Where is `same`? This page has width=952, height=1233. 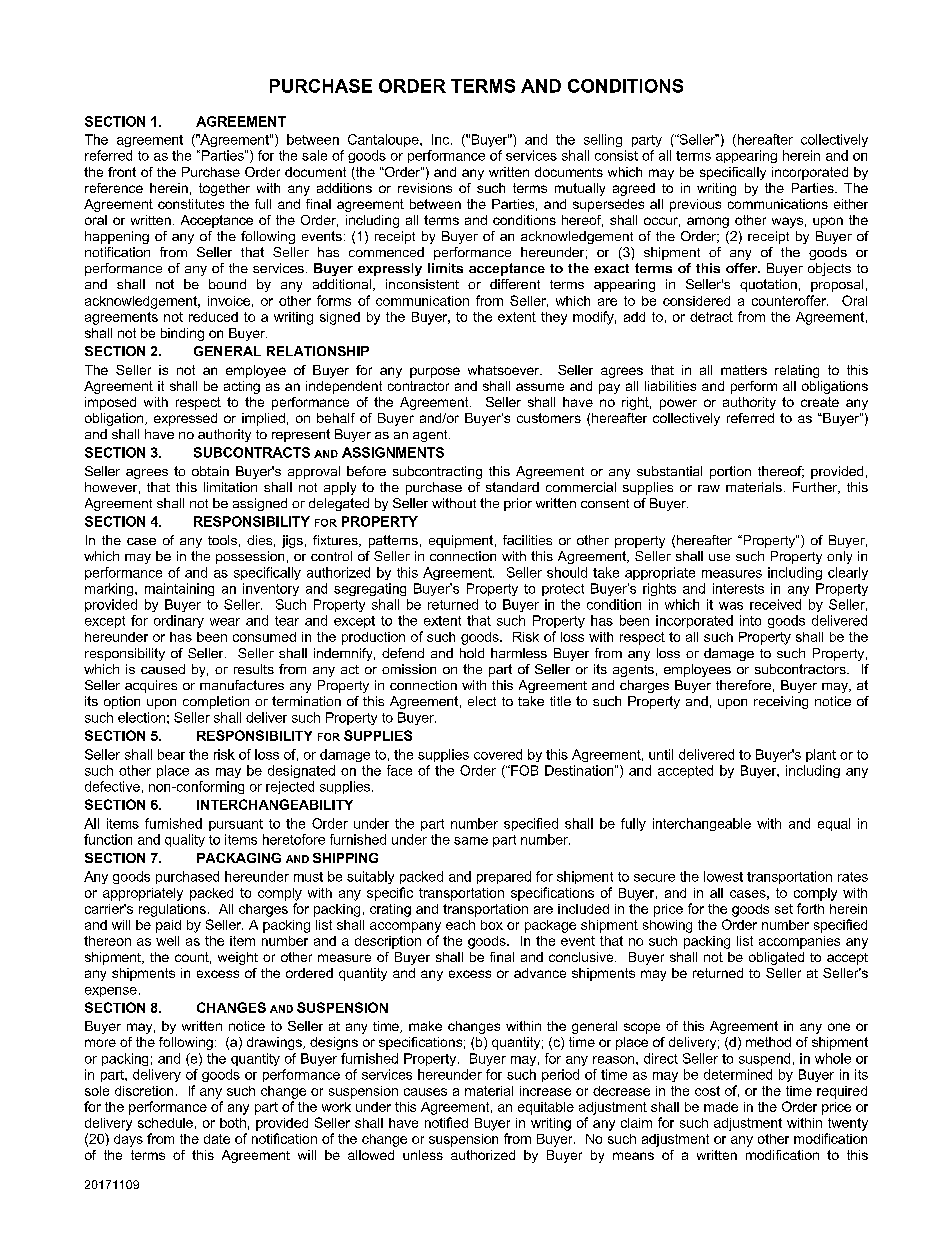 same is located at coordinates (471, 841).
